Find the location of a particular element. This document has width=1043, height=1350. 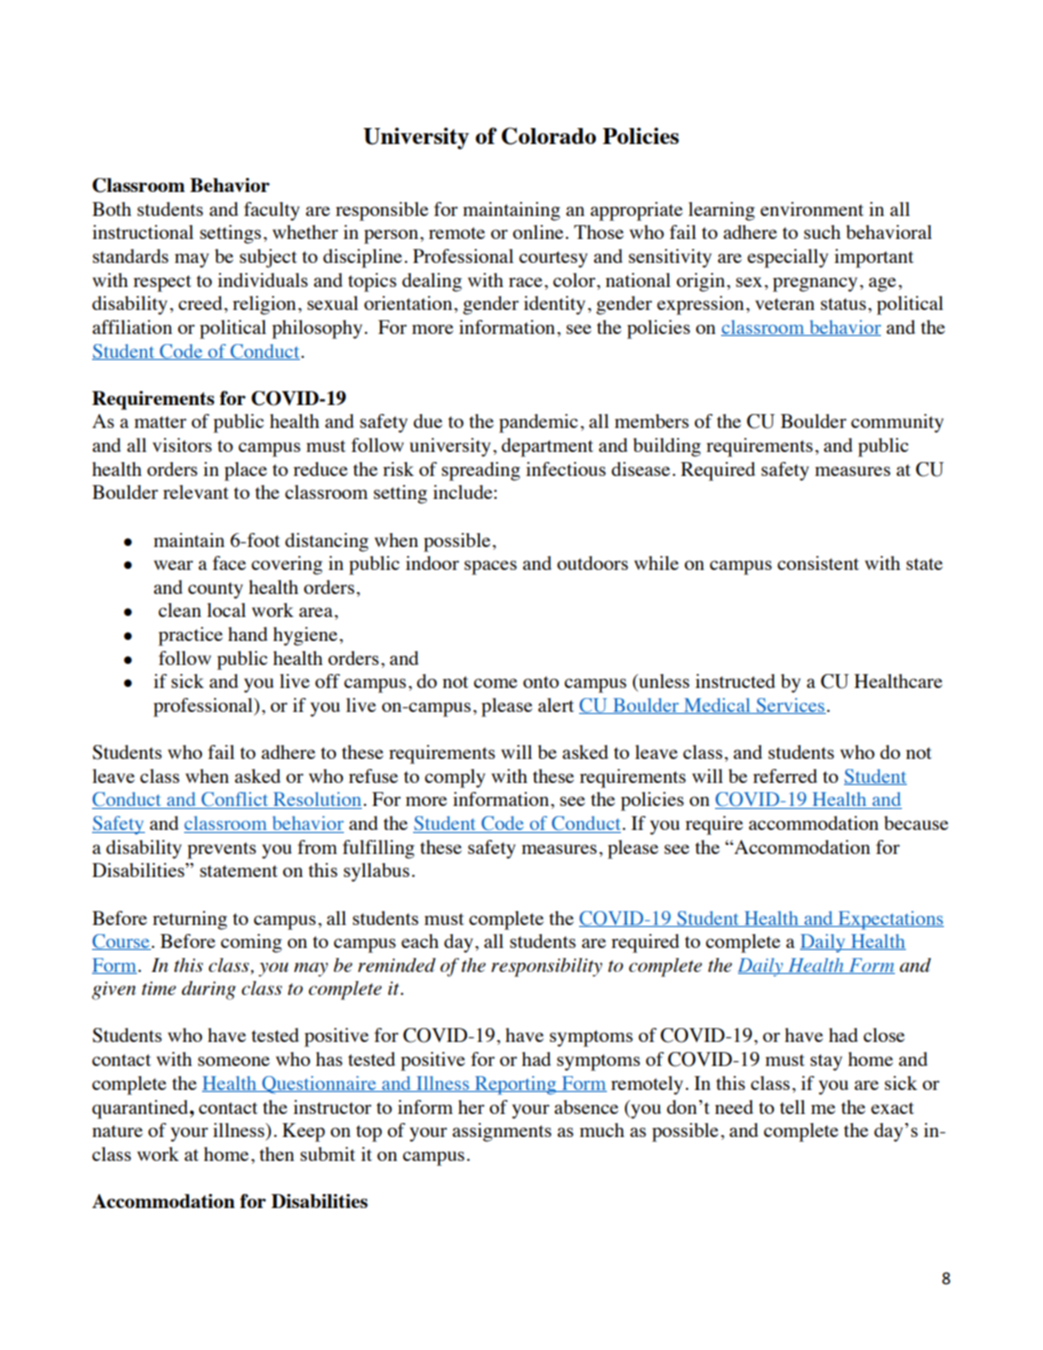

tell is located at coordinates (792, 1107).
